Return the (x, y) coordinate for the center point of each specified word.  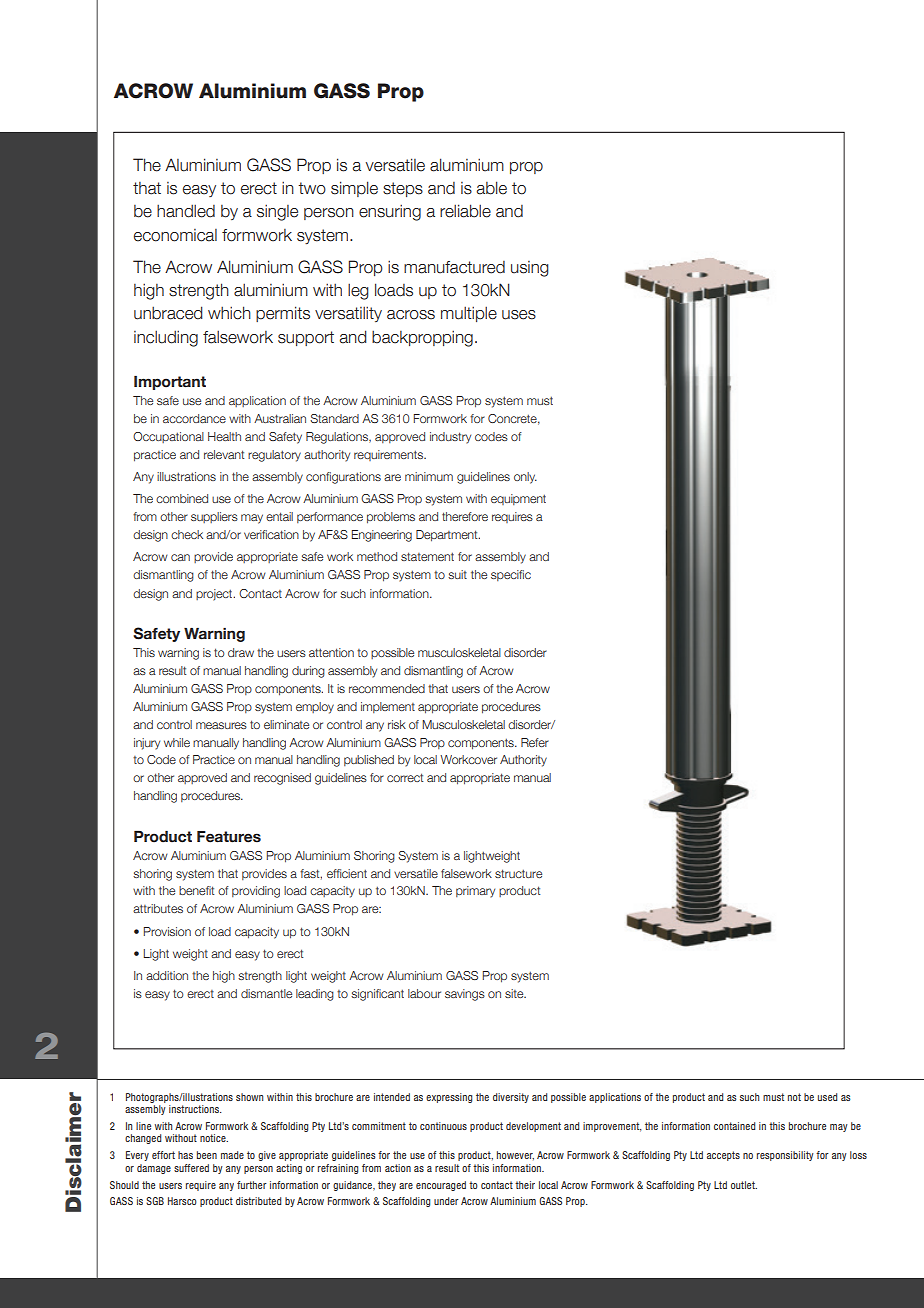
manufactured (454, 267)
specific (511, 575)
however (515, 1155)
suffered (191, 1168)
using (530, 269)
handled (186, 211)
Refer (535, 742)
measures (221, 725)
